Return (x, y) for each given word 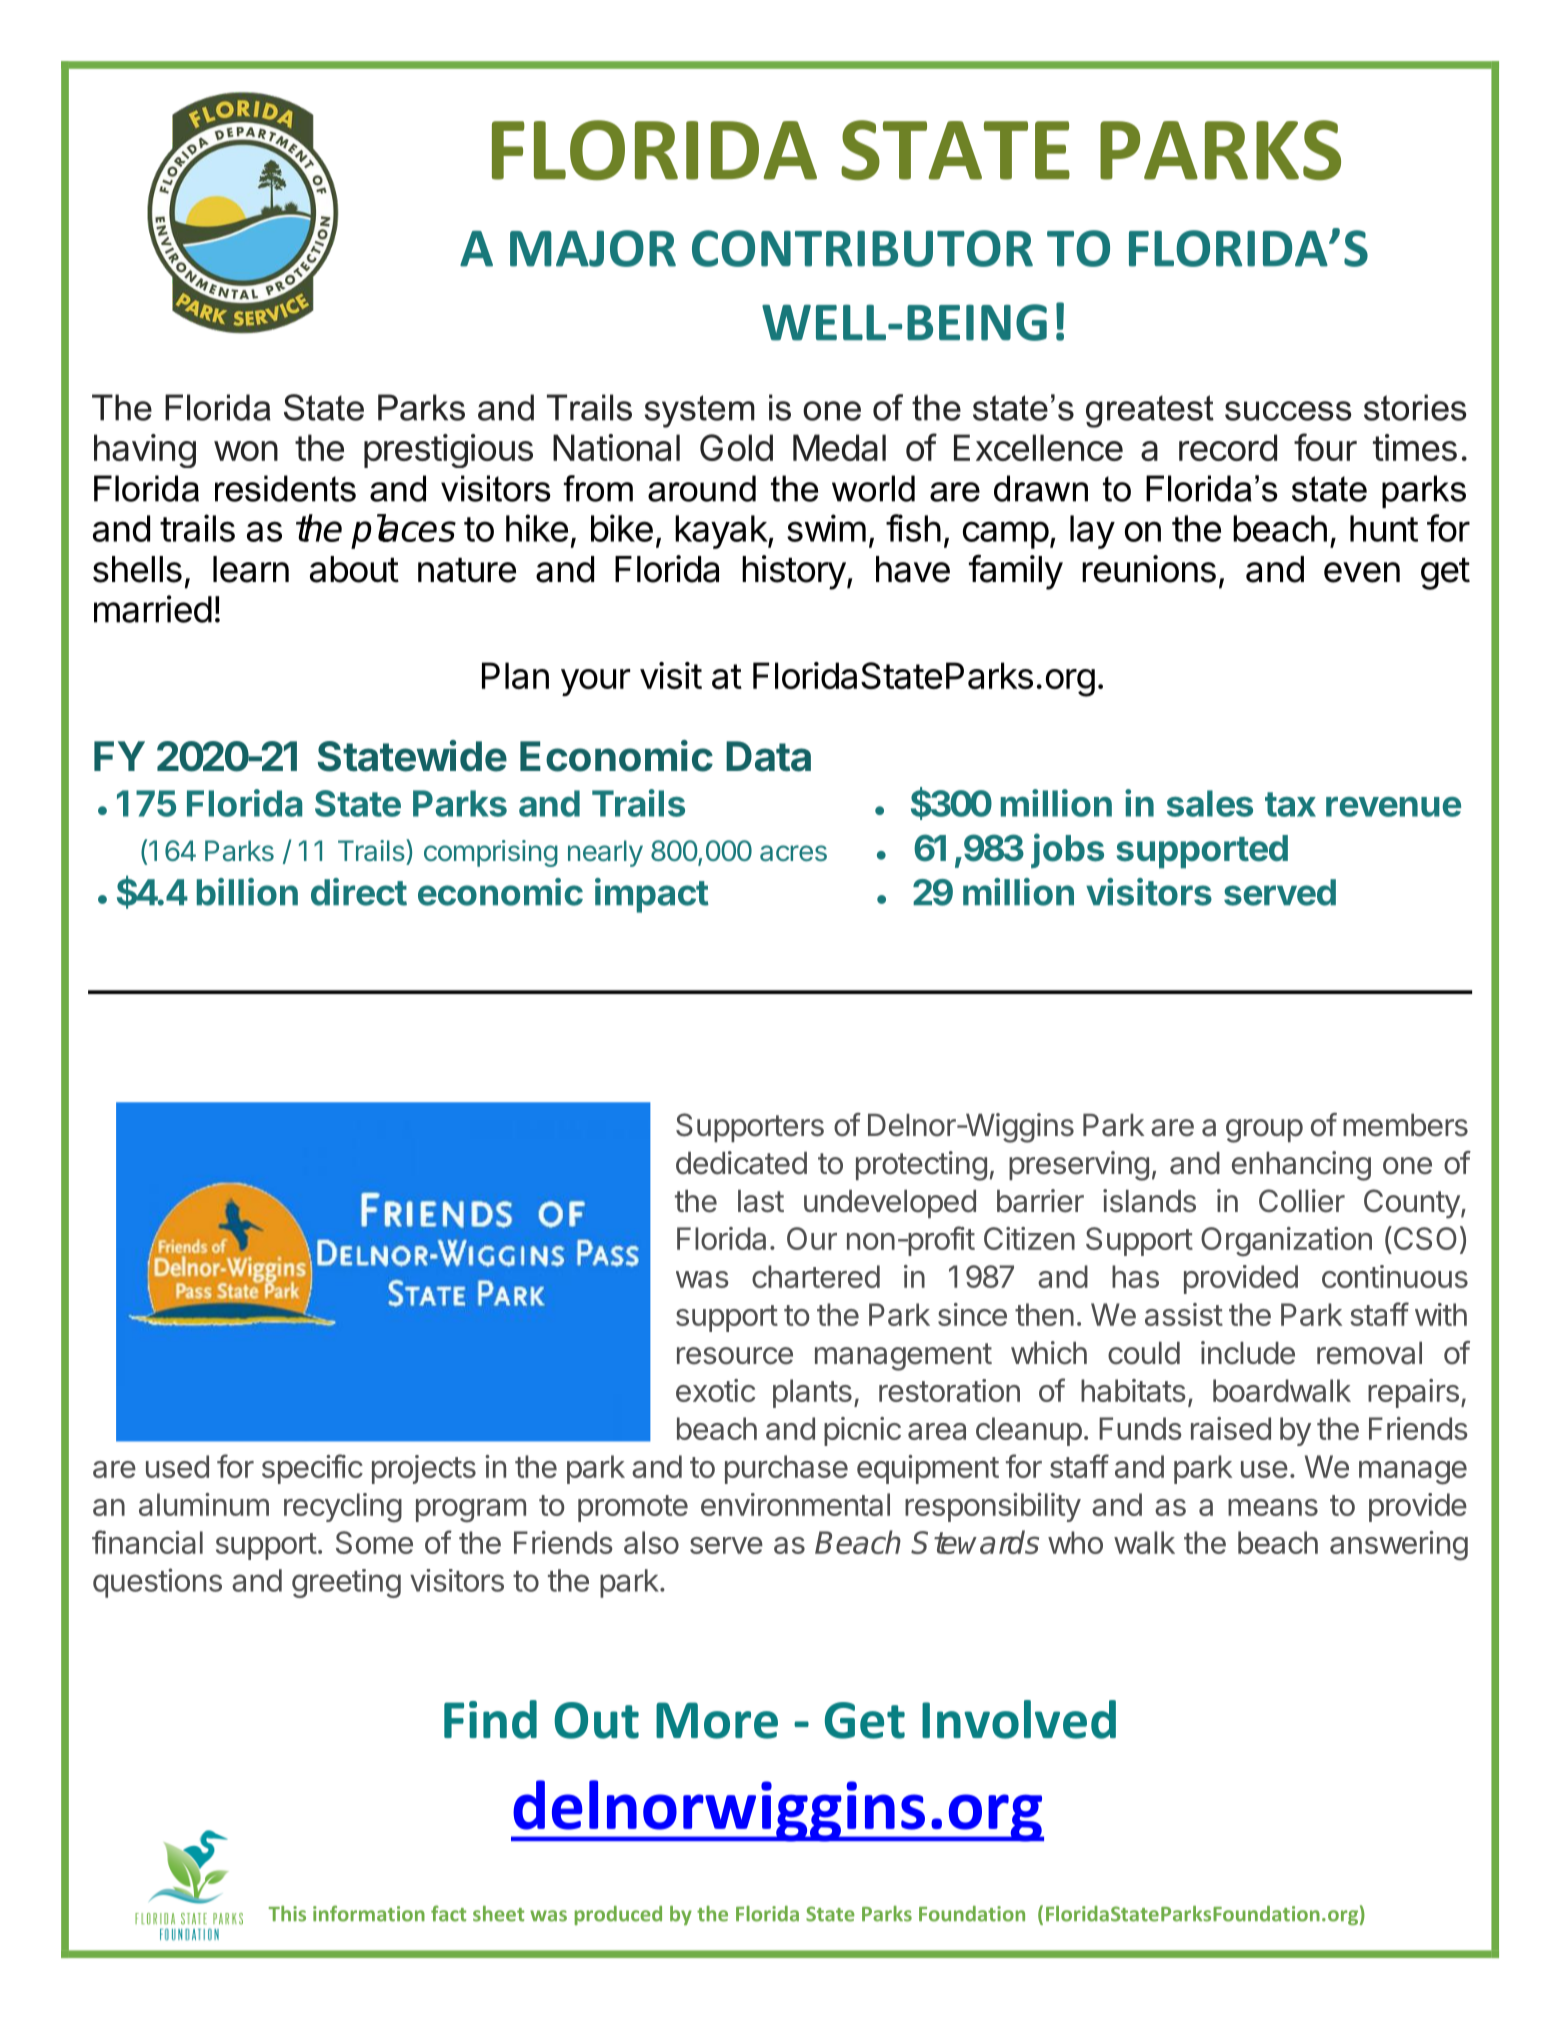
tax (1290, 804)
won (246, 451)
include (1248, 1353)
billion (247, 892)
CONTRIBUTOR (862, 248)
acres (793, 853)
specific (312, 1469)
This (287, 1914)
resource (735, 1356)
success (1288, 411)
